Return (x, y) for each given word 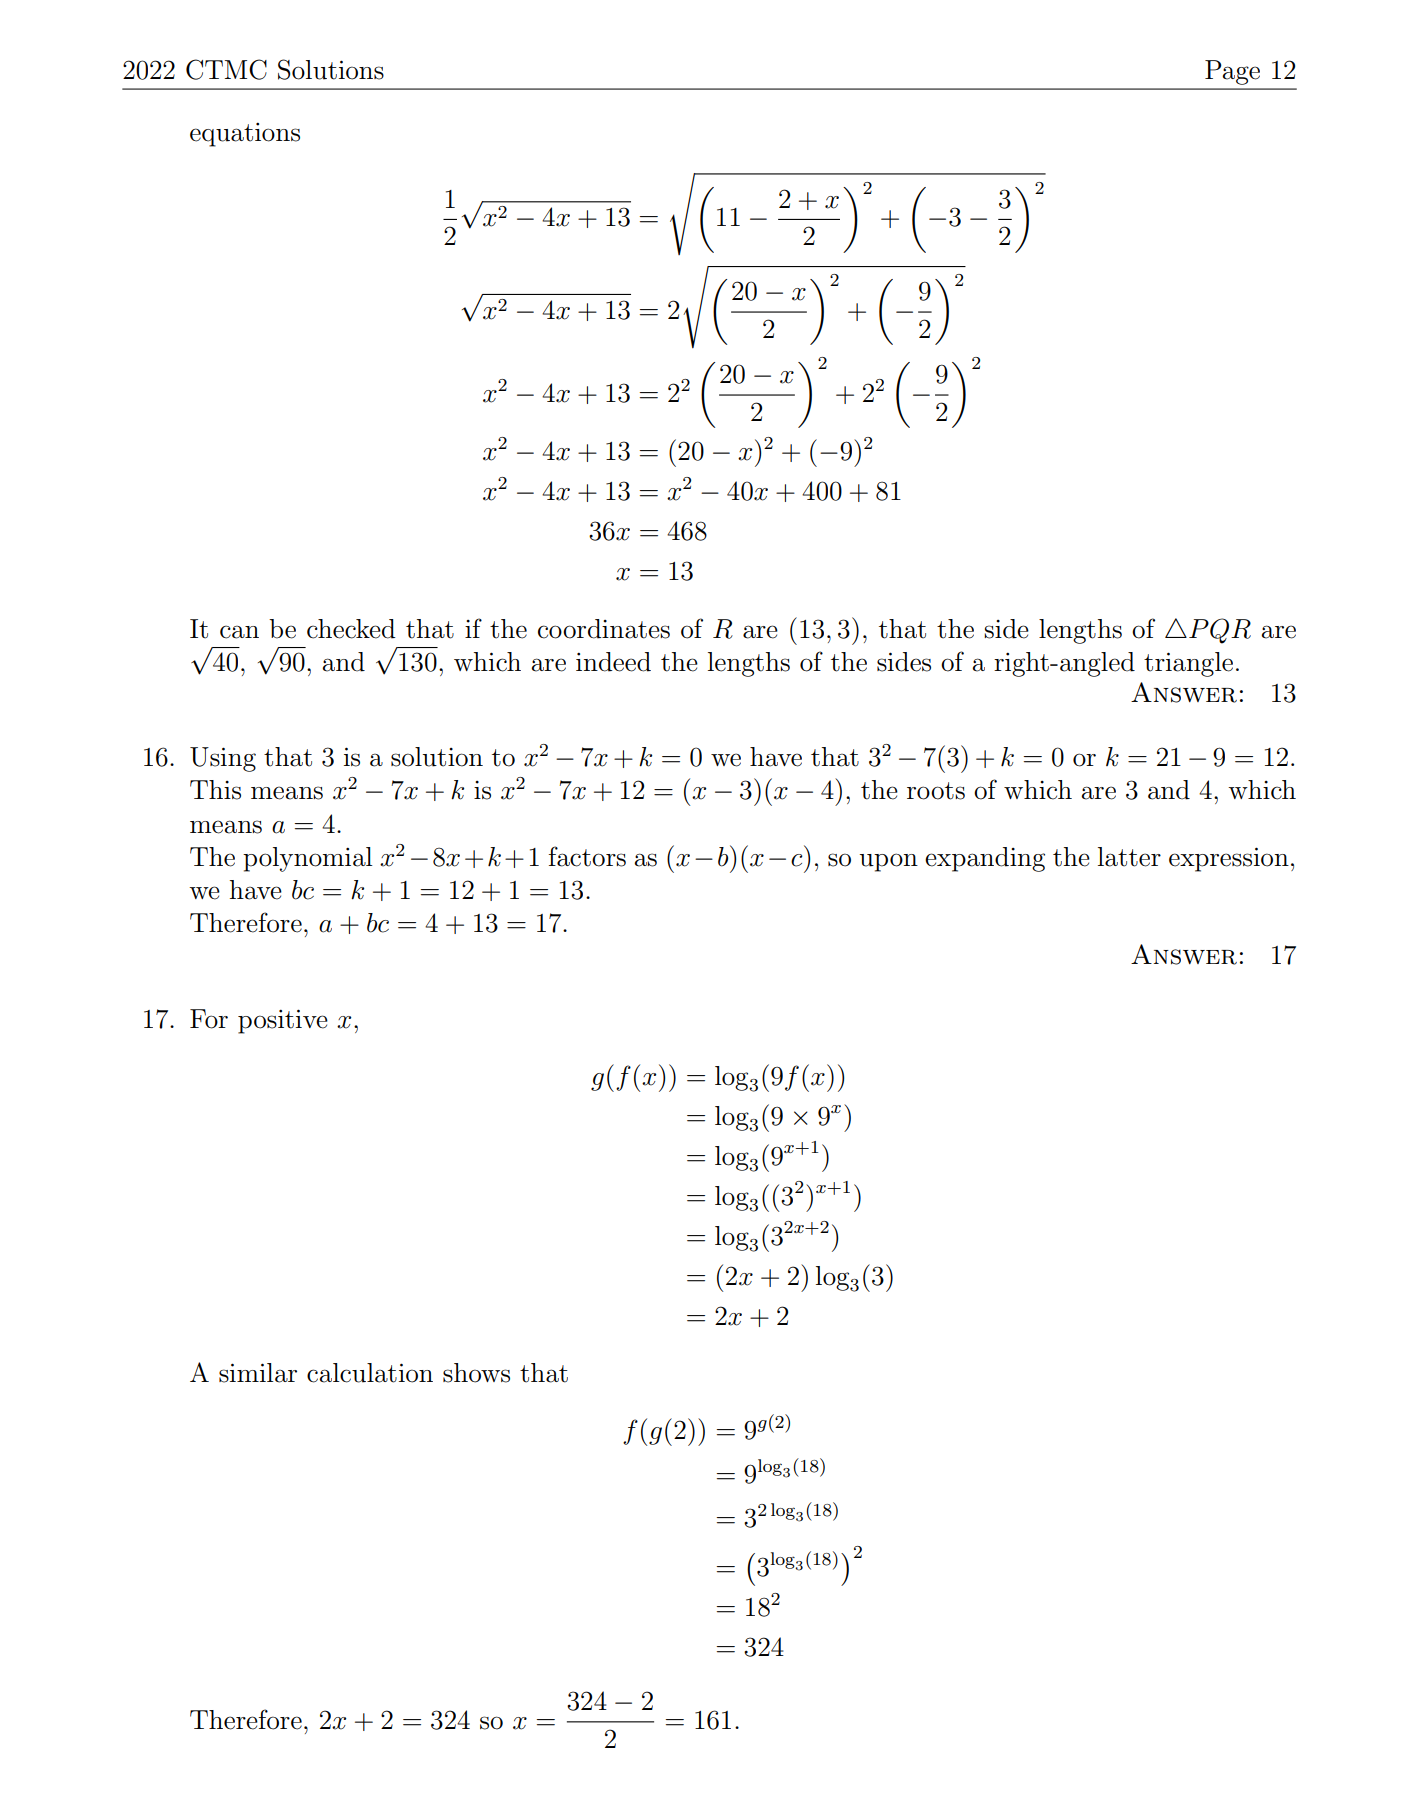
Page (1232, 72)
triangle (1188, 664)
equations (245, 135)
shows (476, 1373)
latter (1129, 857)
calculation (370, 1373)
